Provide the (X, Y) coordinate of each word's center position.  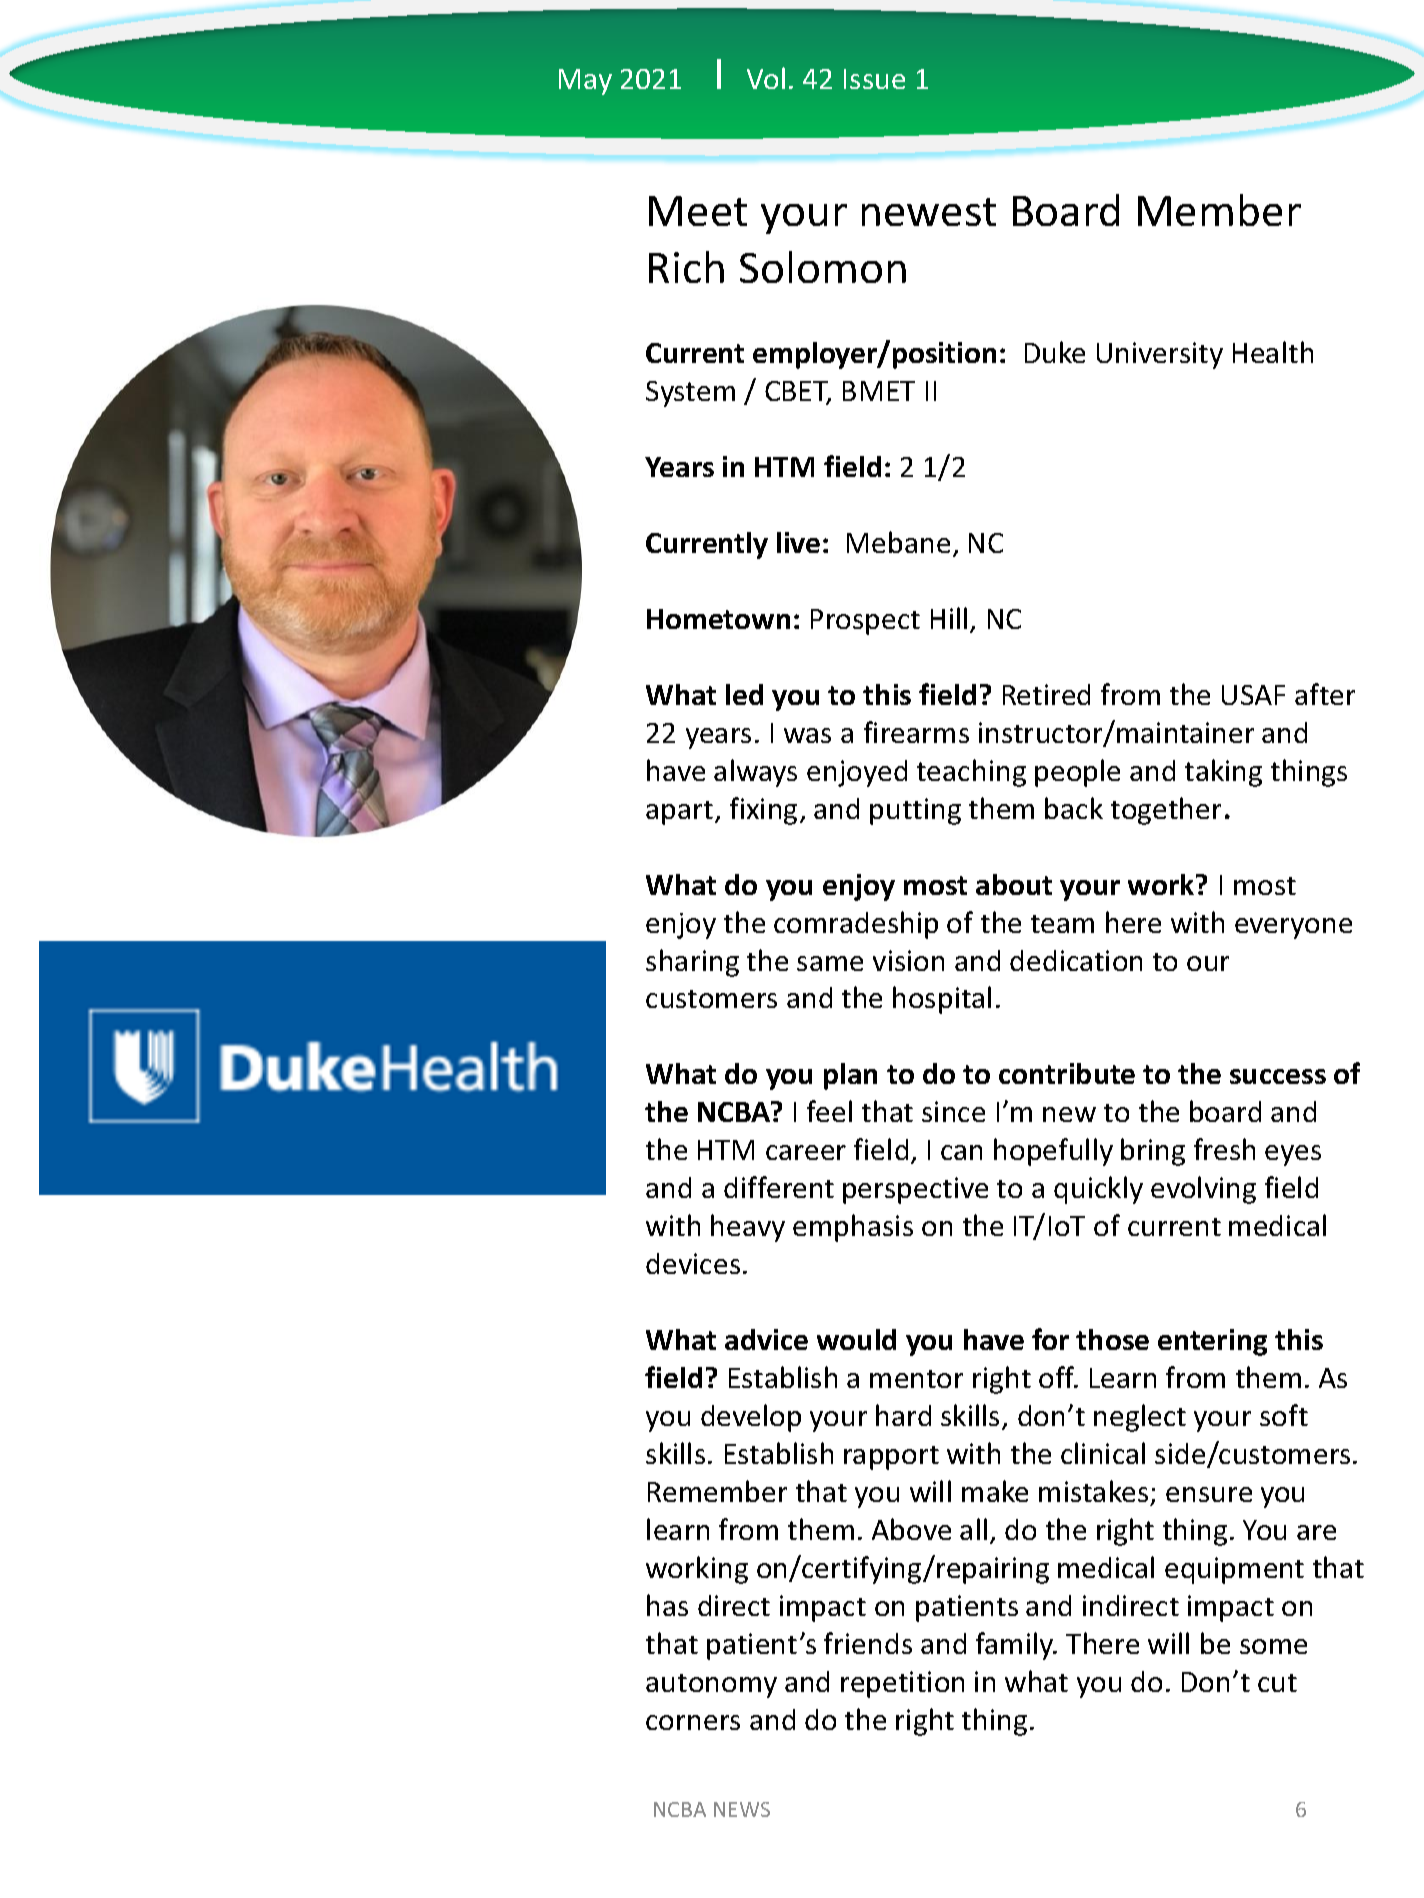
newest (929, 212)
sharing (692, 963)
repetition (902, 1684)
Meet (698, 211)
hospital (942, 1000)
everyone (1293, 928)
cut (1277, 1683)
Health (1273, 352)
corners (693, 1722)
